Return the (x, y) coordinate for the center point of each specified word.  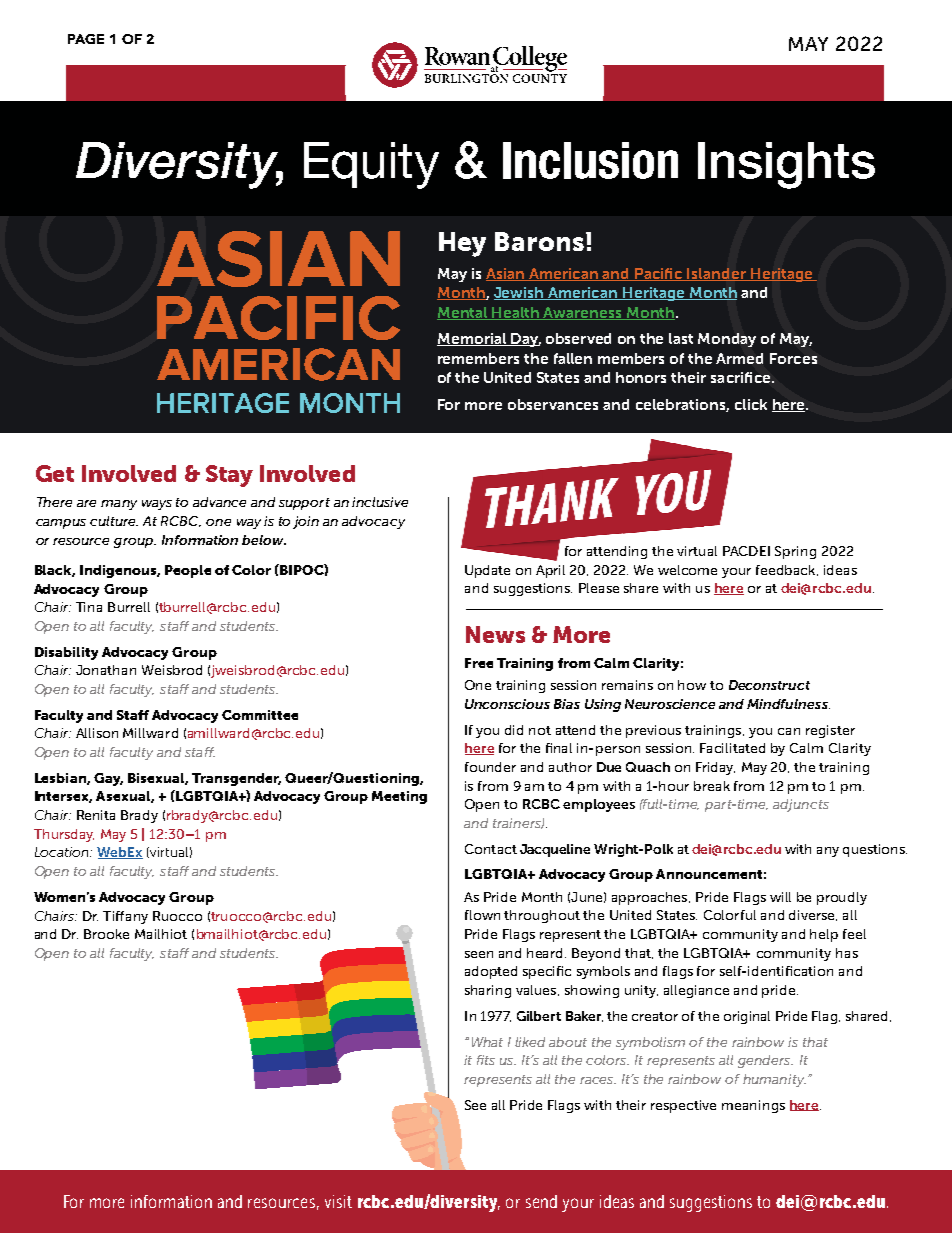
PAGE (86, 39)
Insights (786, 165)
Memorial (473, 339)
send (541, 1201)
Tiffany (125, 917)
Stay (229, 476)
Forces (793, 358)
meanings (753, 1106)
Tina (89, 607)
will (780, 897)
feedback (787, 570)
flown (482, 915)
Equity (371, 165)
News (495, 634)
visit (338, 1201)
